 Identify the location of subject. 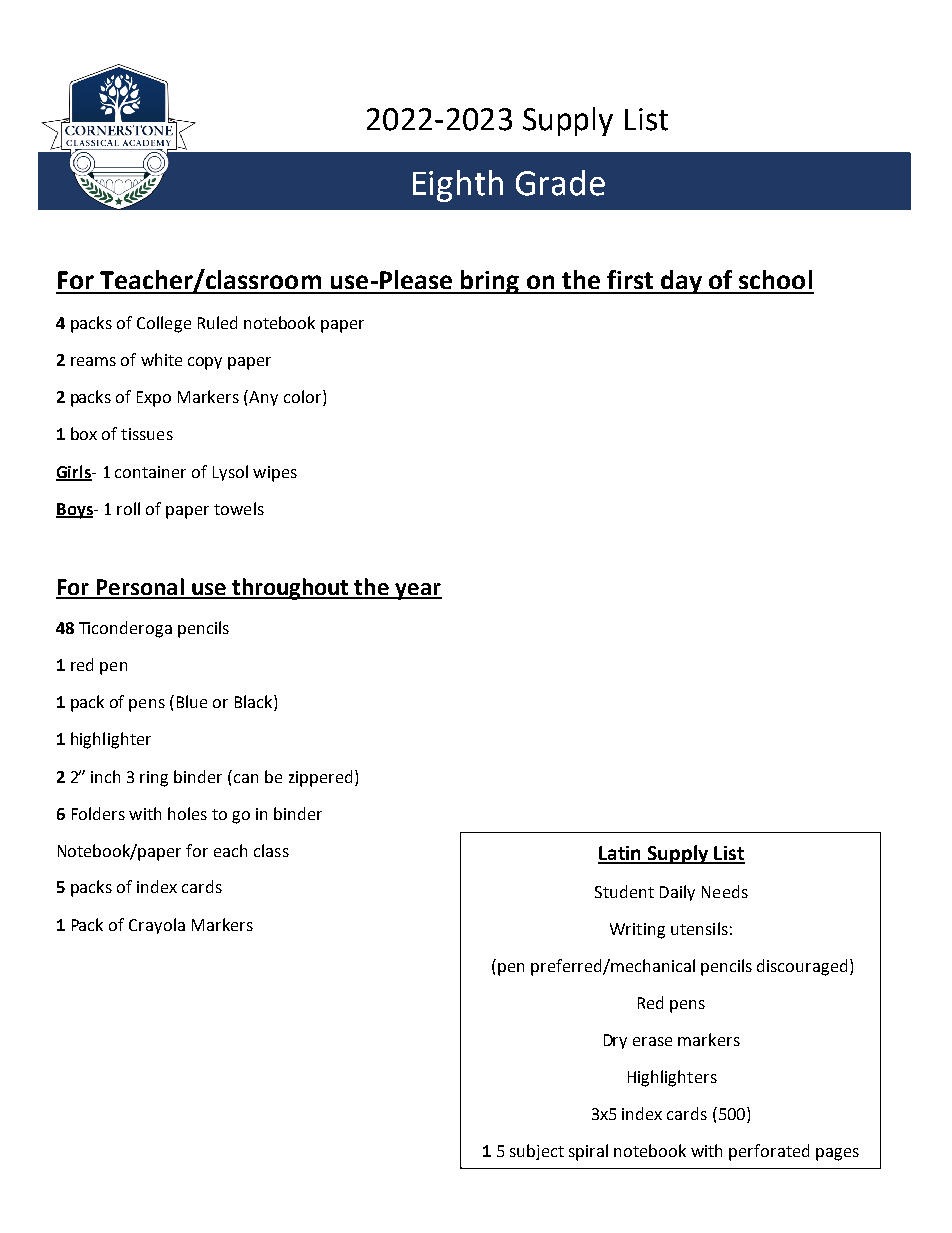
(537, 1152).
